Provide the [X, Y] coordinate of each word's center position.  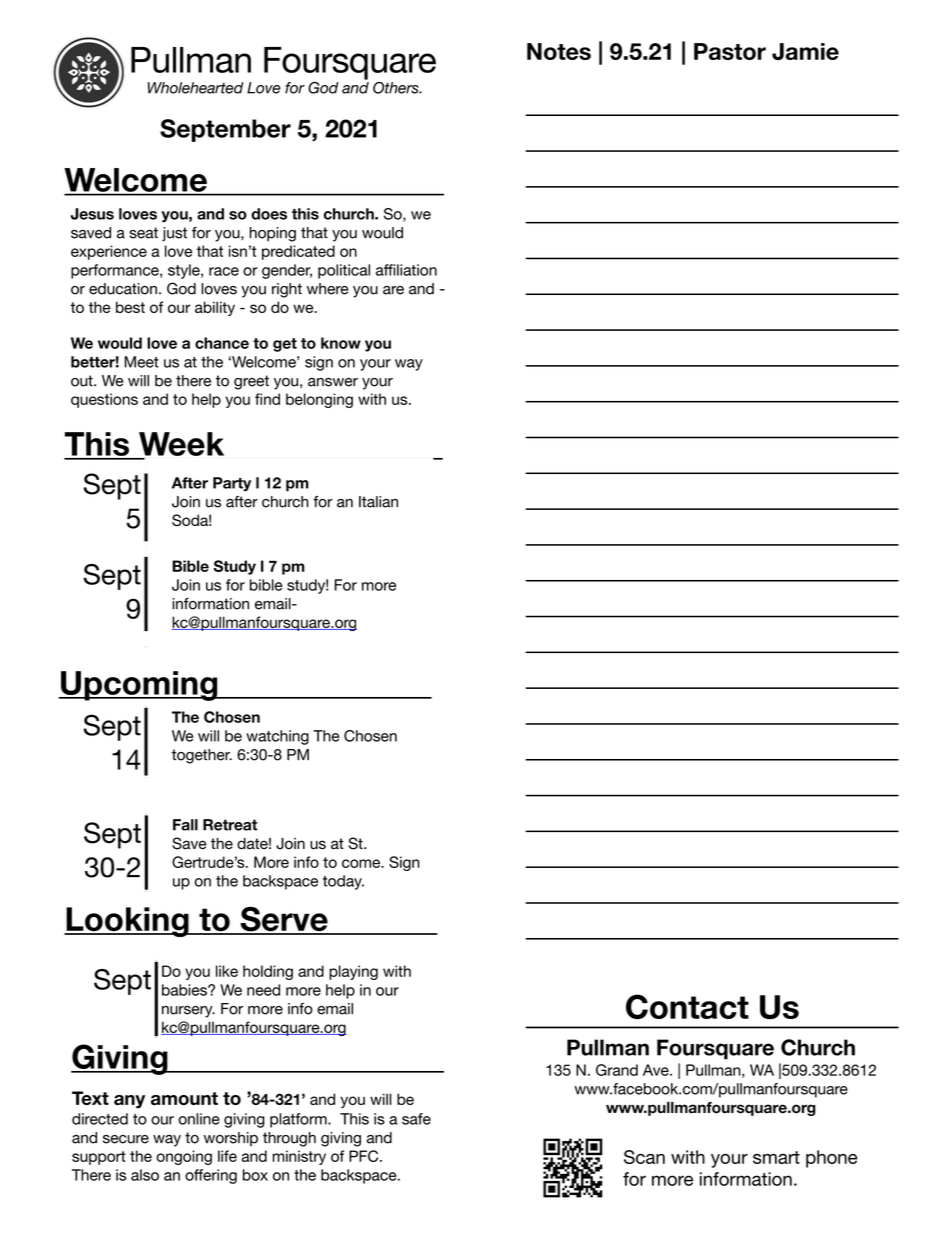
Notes [559, 51]
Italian [378, 502]
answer [333, 382]
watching [277, 737]
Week [181, 444]
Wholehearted [196, 88]
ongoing [184, 1157]
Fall [185, 825]
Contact [687, 1006]
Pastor [730, 51]
